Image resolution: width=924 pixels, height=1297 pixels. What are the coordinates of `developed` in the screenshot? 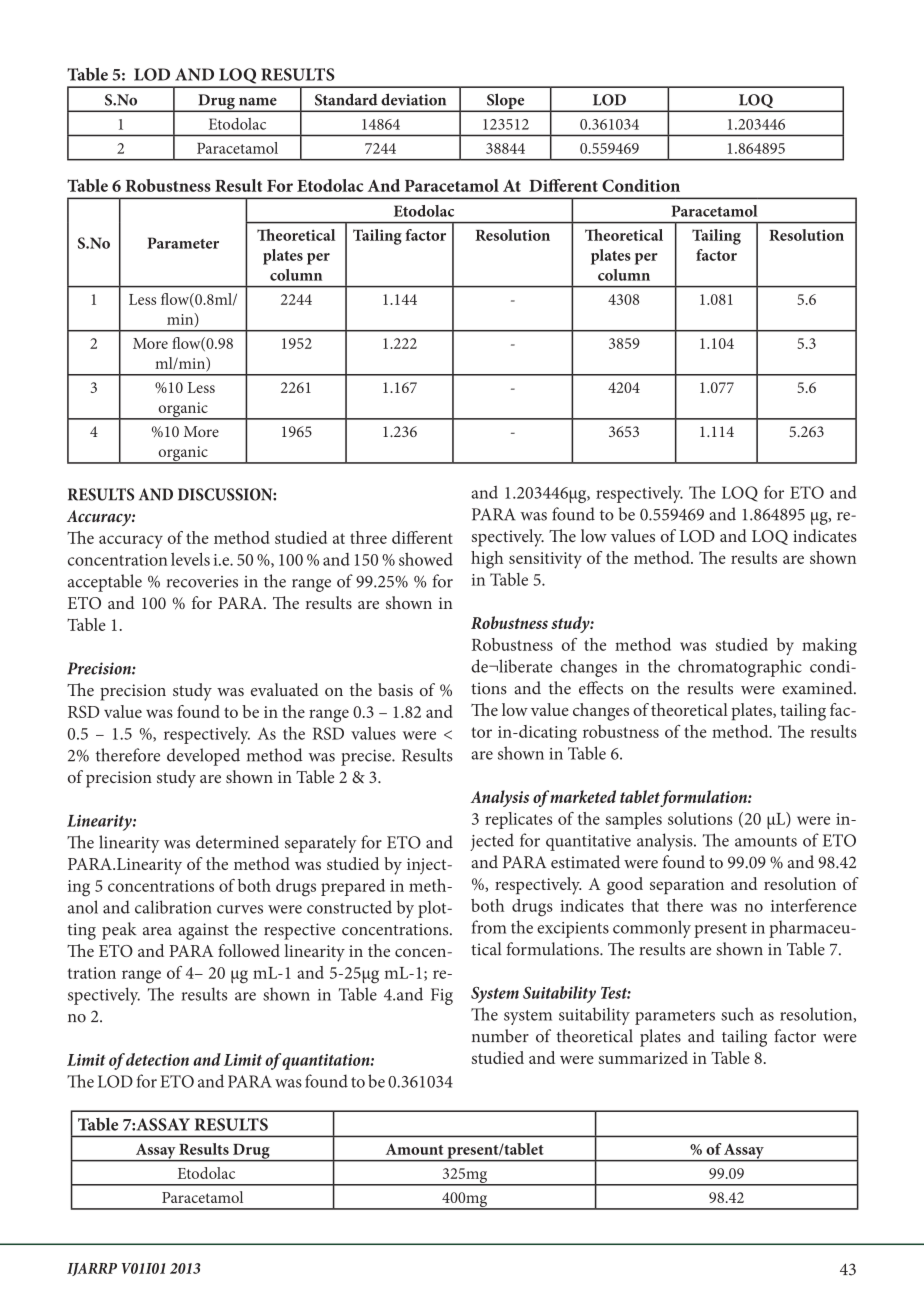 It's located at (203, 757).
